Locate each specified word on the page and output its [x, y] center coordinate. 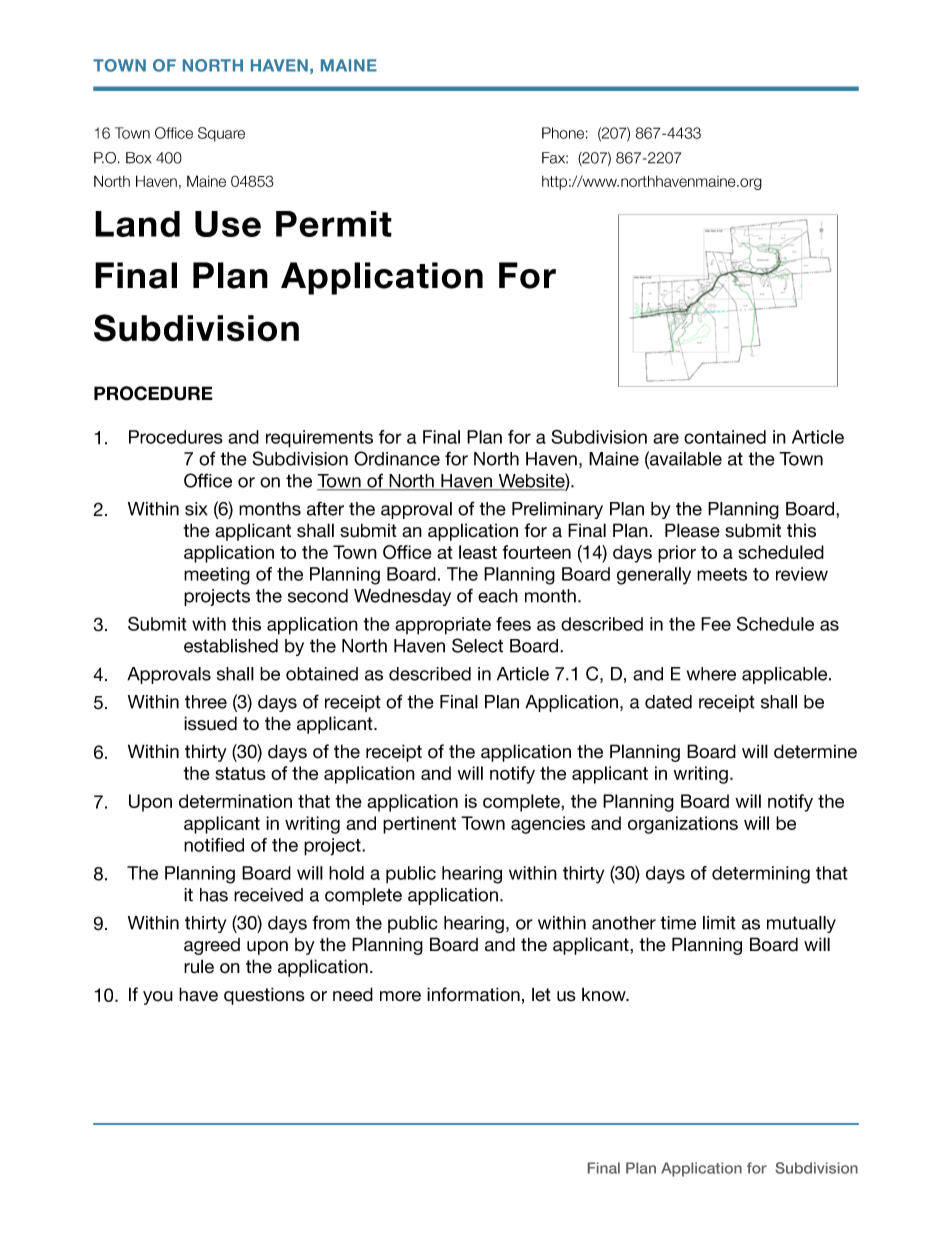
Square [221, 134]
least [478, 552]
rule [199, 966]
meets [722, 574]
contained [725, 437]
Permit [334, 224]
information [473, 994]
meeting [217, 576]
